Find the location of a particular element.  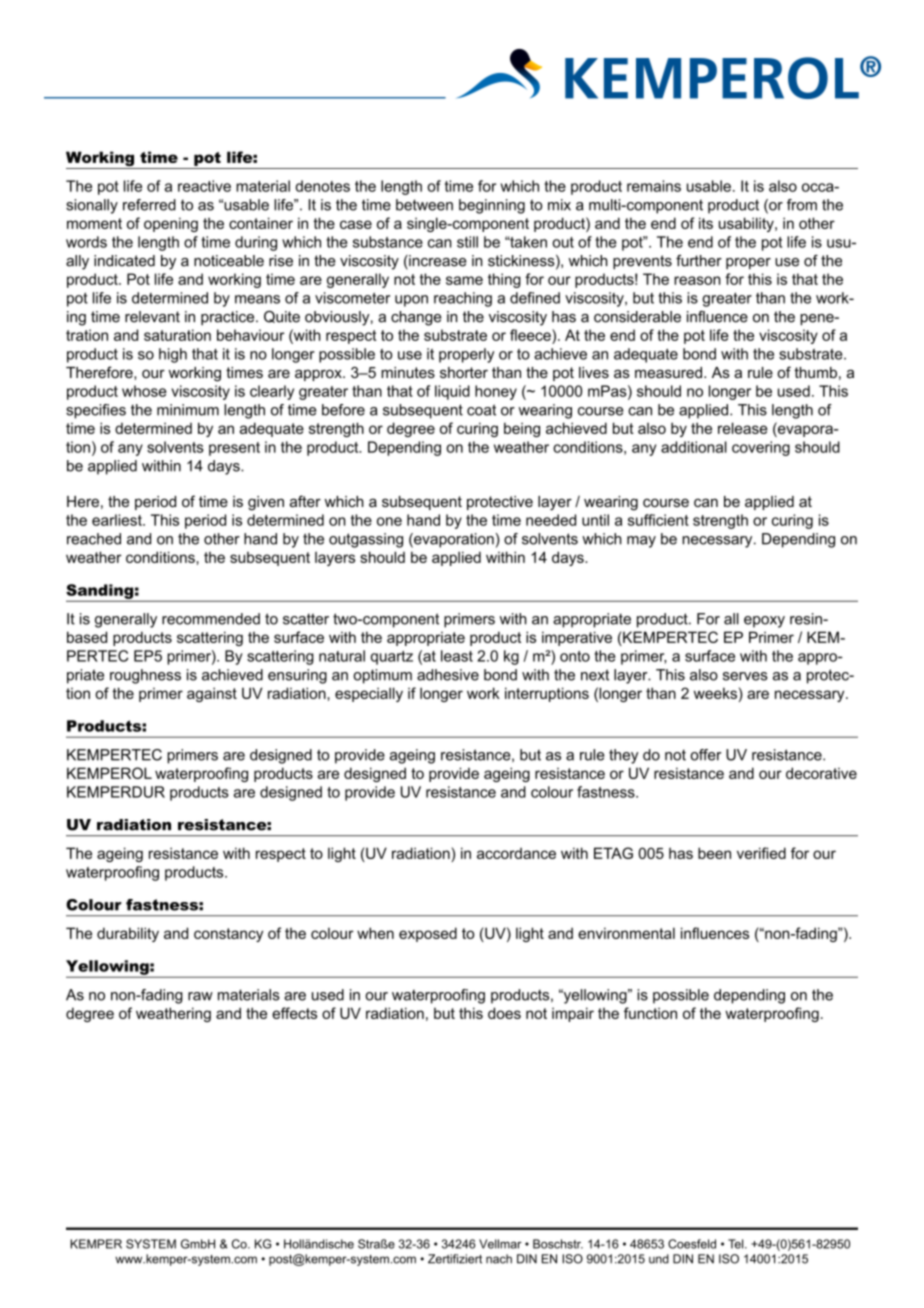

been is located at coordinates (714, 853).
